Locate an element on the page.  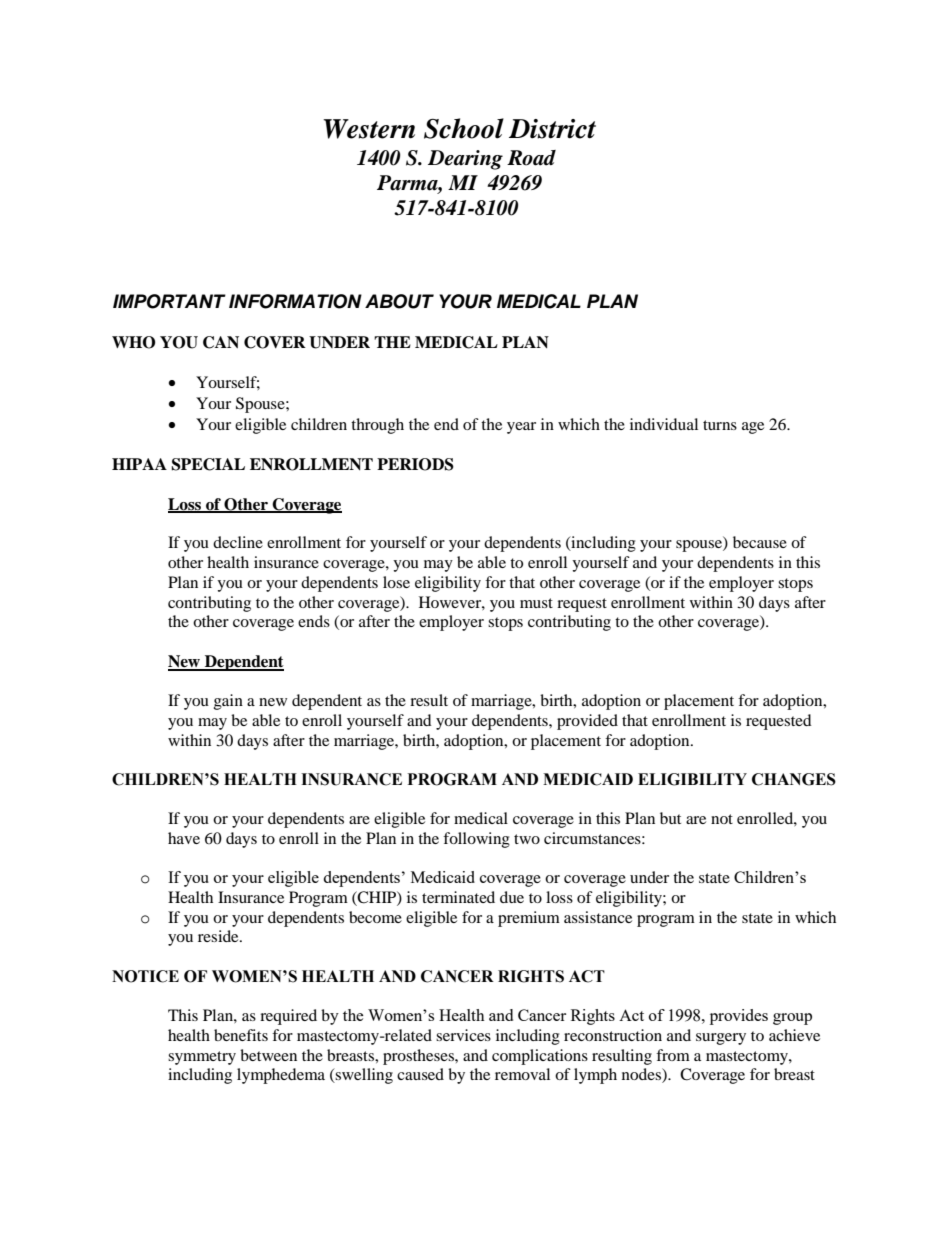
turns is located at coordinates (720, 425).
